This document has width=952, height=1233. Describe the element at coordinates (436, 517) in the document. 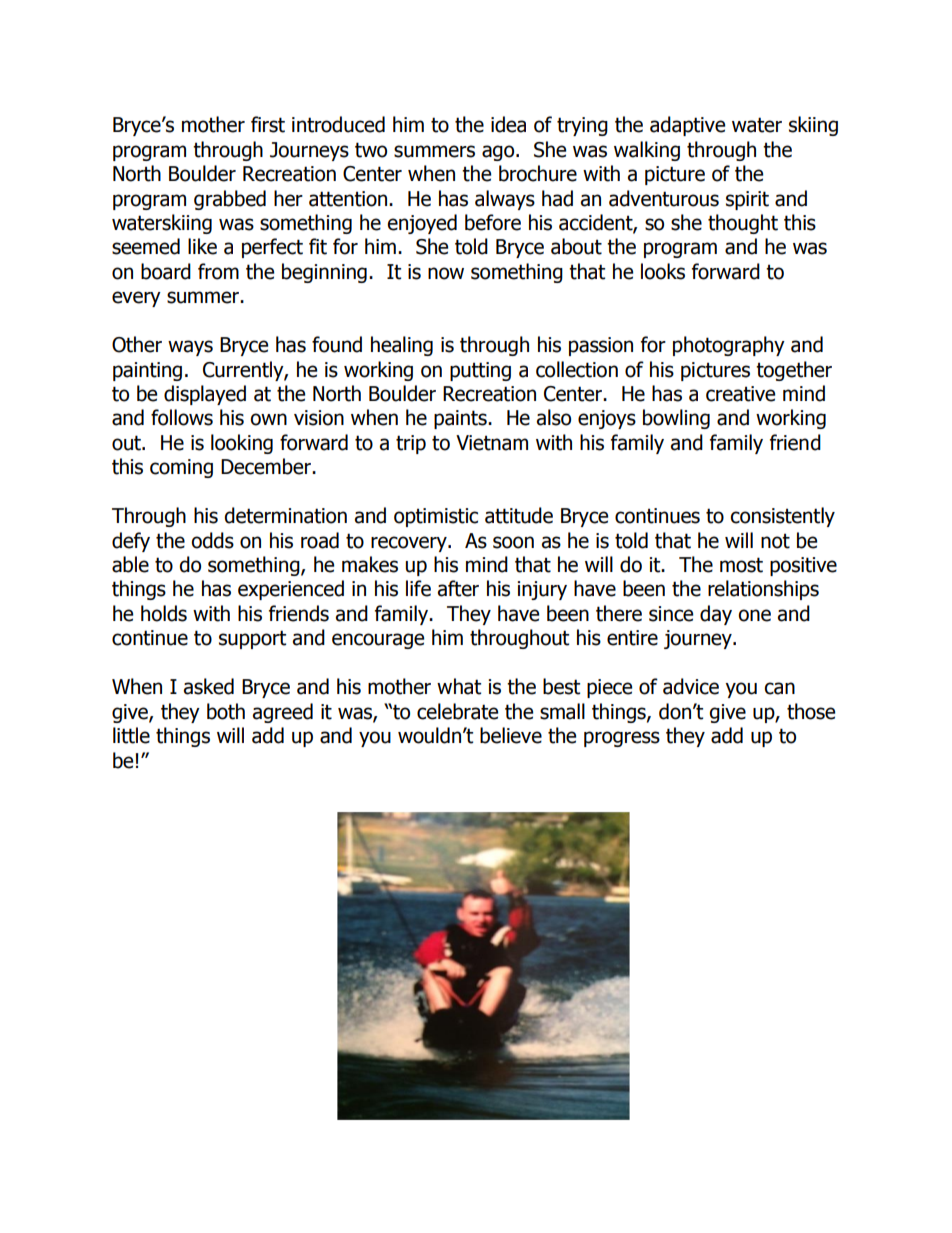

I see `optimistic` at that location.
